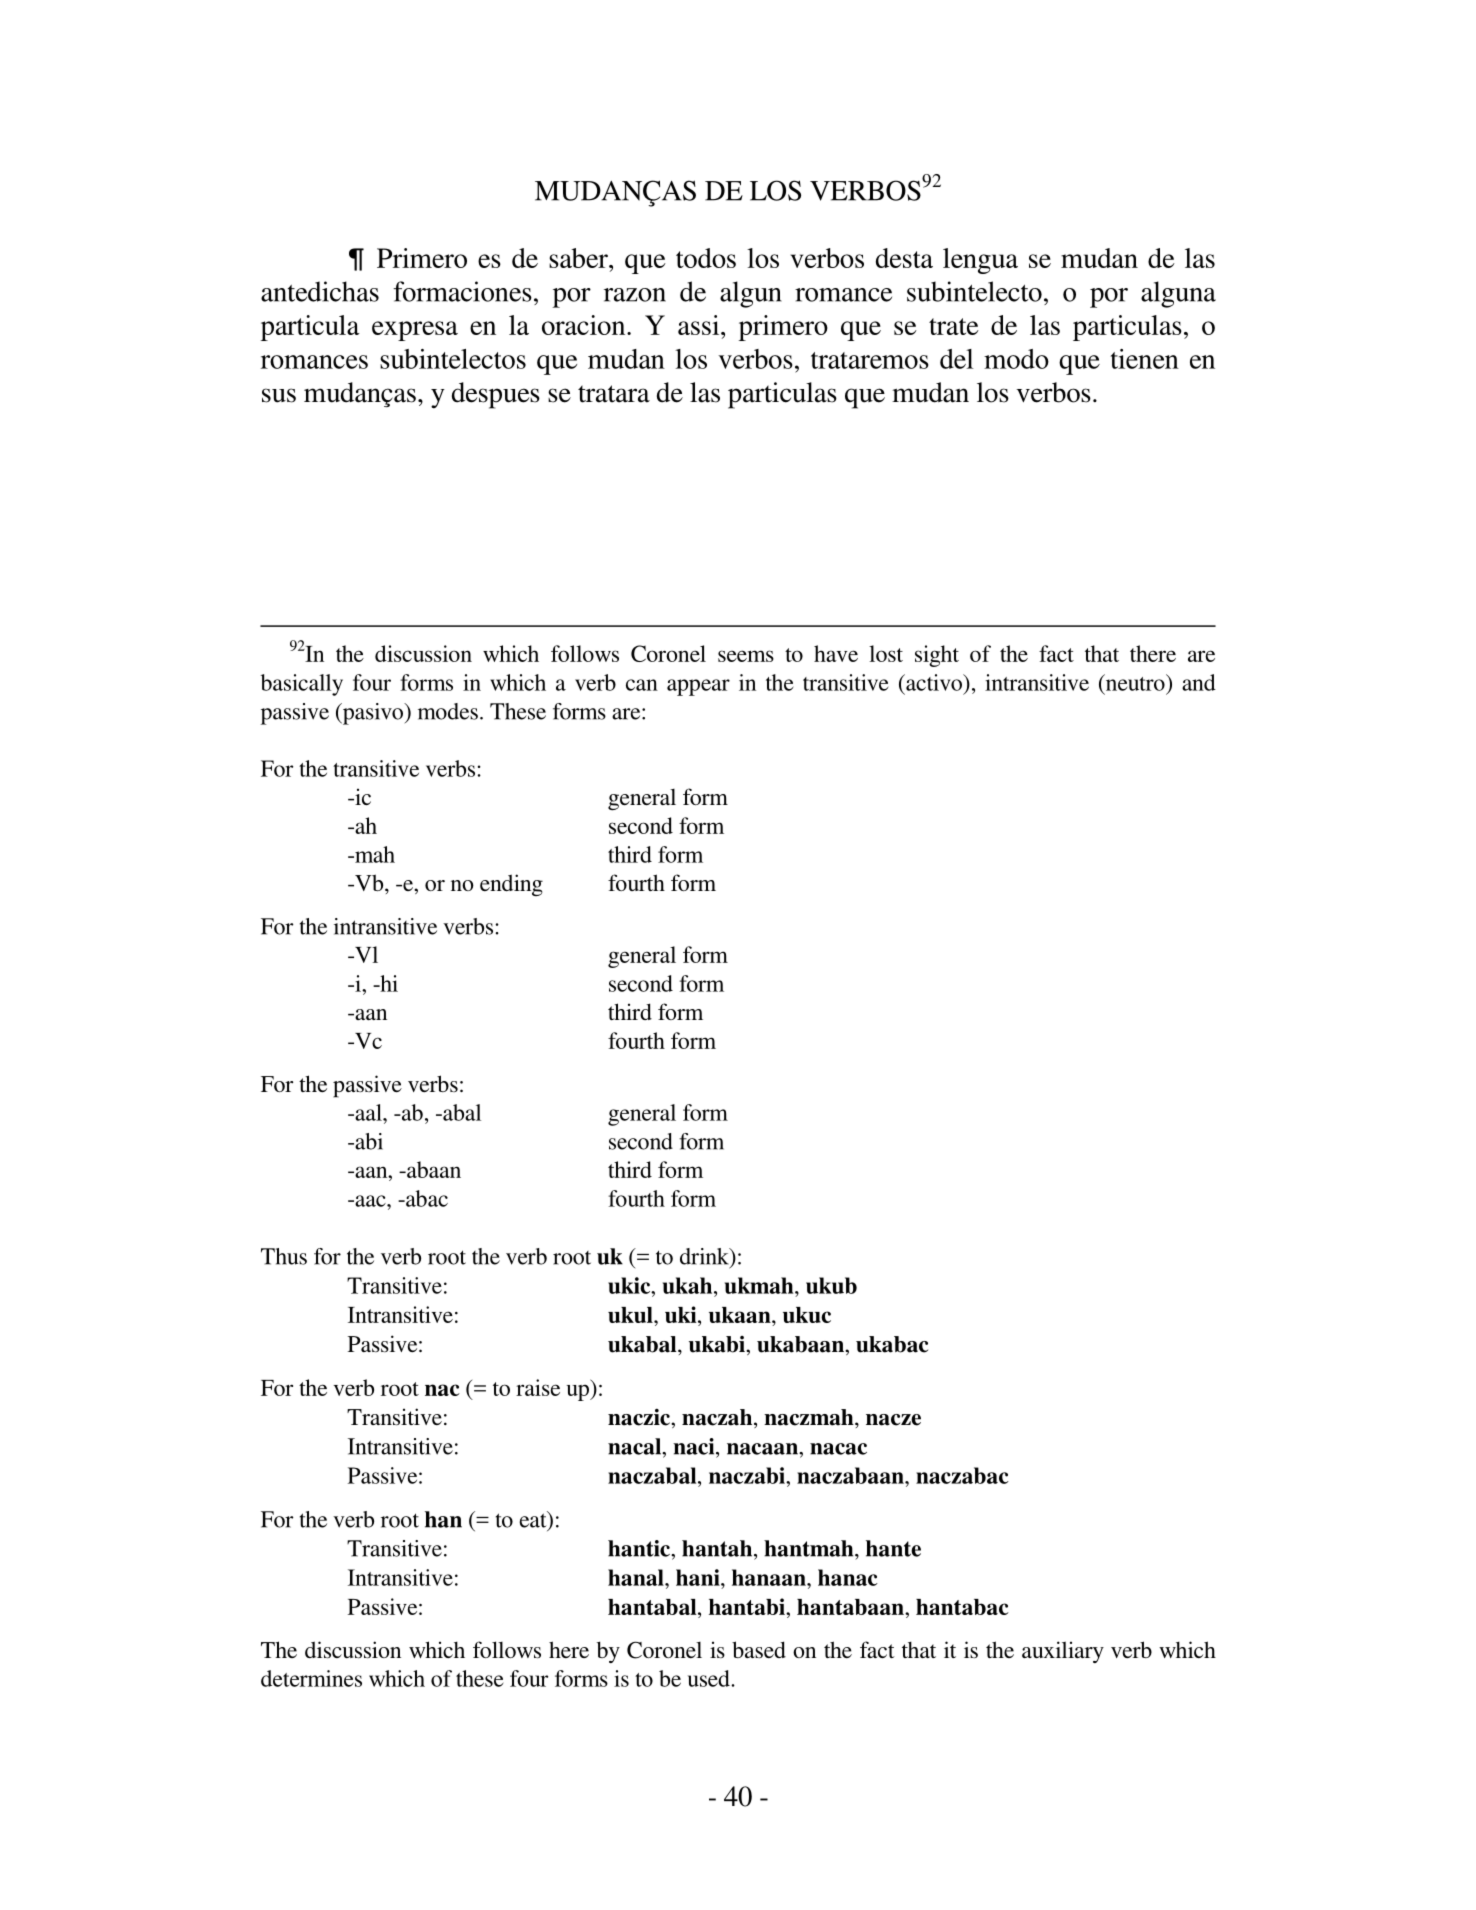 Image resolution: width=1476 pixels, height=1910 pixels. I want to click on activo, so click(934, 682).
